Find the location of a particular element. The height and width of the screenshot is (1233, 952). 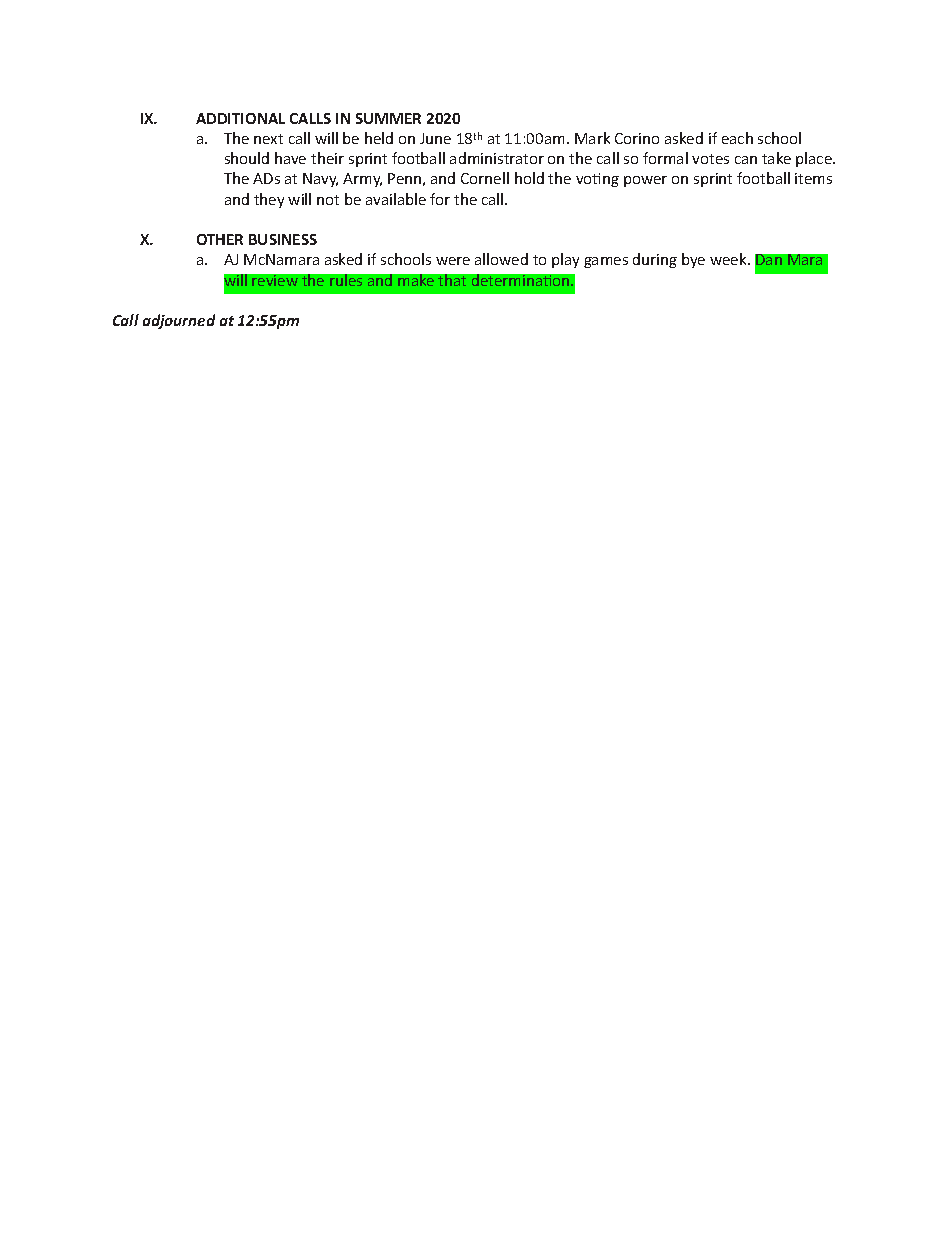

ADDITIONAL is located at coordinates (240, 118).
